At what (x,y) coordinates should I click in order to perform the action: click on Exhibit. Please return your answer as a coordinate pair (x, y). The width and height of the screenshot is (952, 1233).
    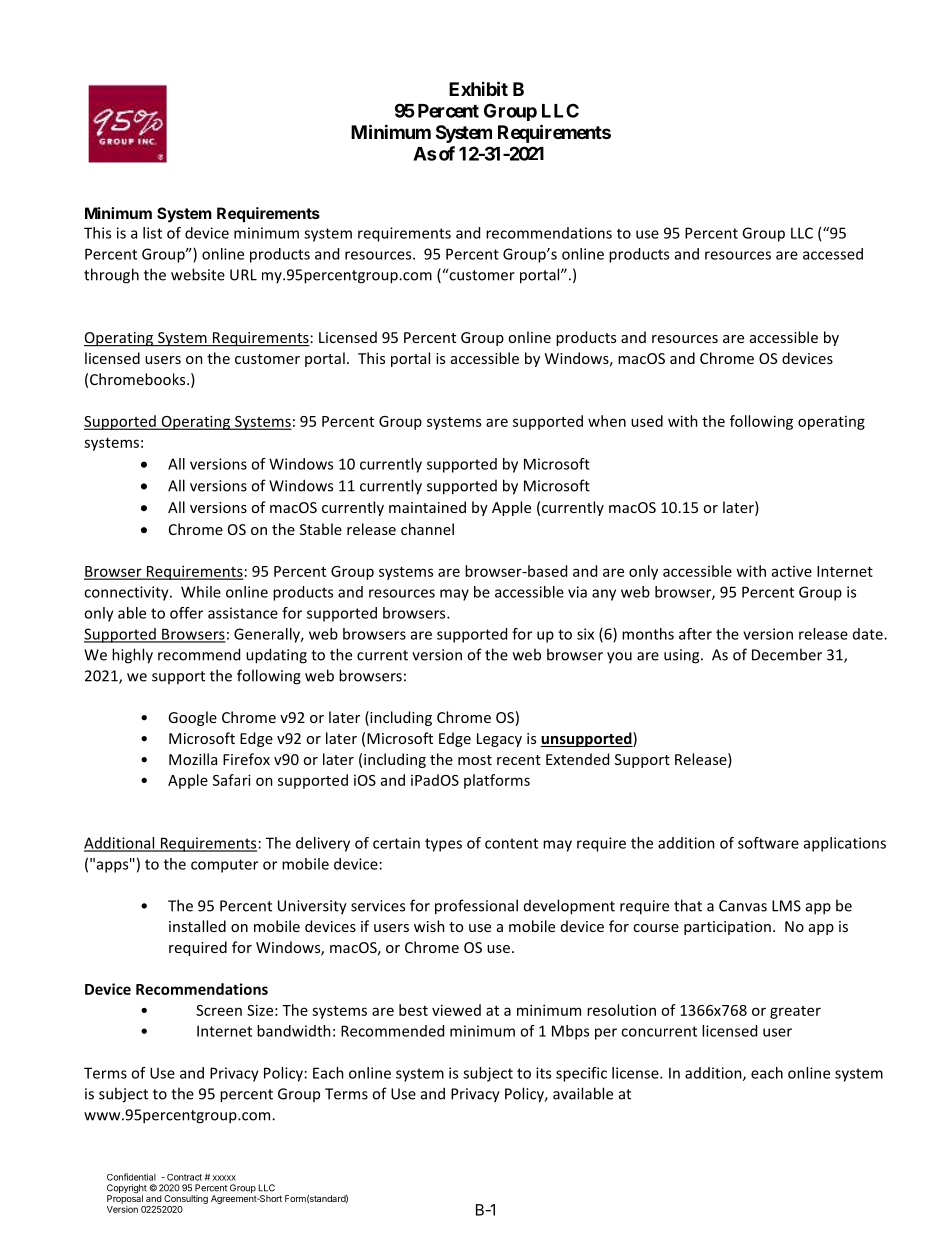
    Looking at the image, I should click on (478, 88).
